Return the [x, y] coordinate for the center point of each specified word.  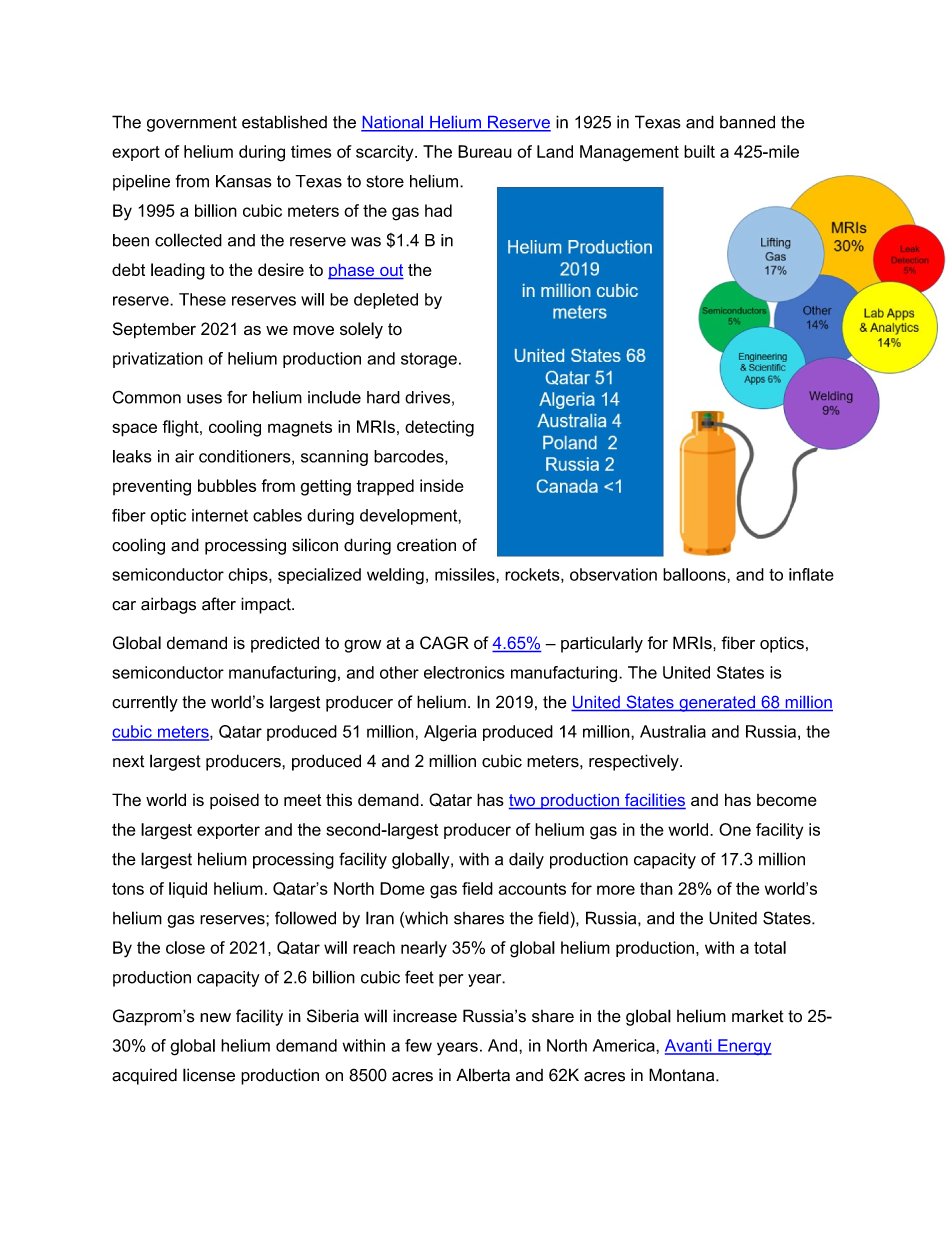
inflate [811, 574]
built [699, 151]
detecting [439, 428]
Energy [744, 1047]
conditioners [246, 457]
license [209, 1075]
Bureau [485, 151]
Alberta [483, 1075]
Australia [673, 731]
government [192, 124]
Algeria [450, 733]
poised [234, 801]
